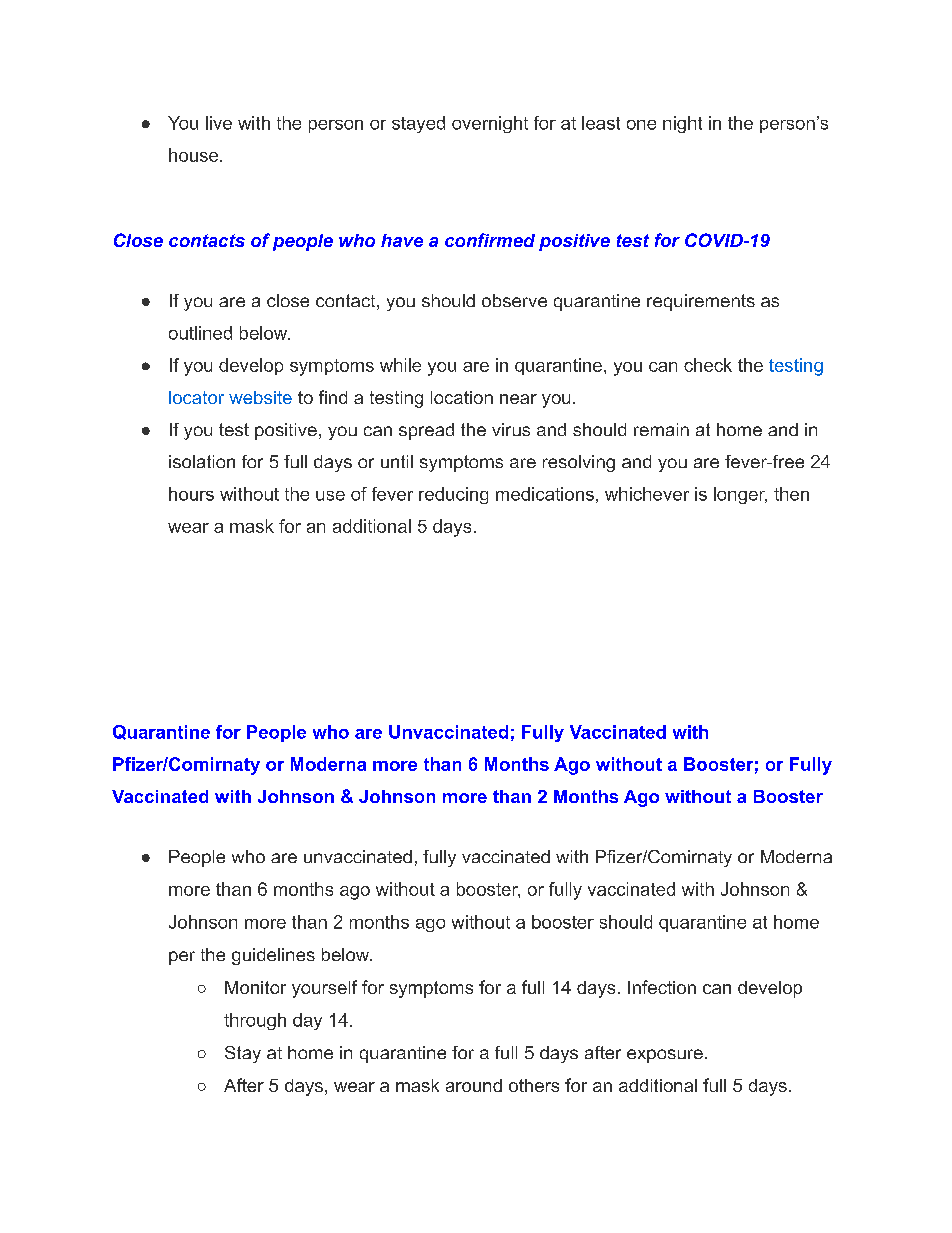  I want to click on longer, so click(740, 495).
